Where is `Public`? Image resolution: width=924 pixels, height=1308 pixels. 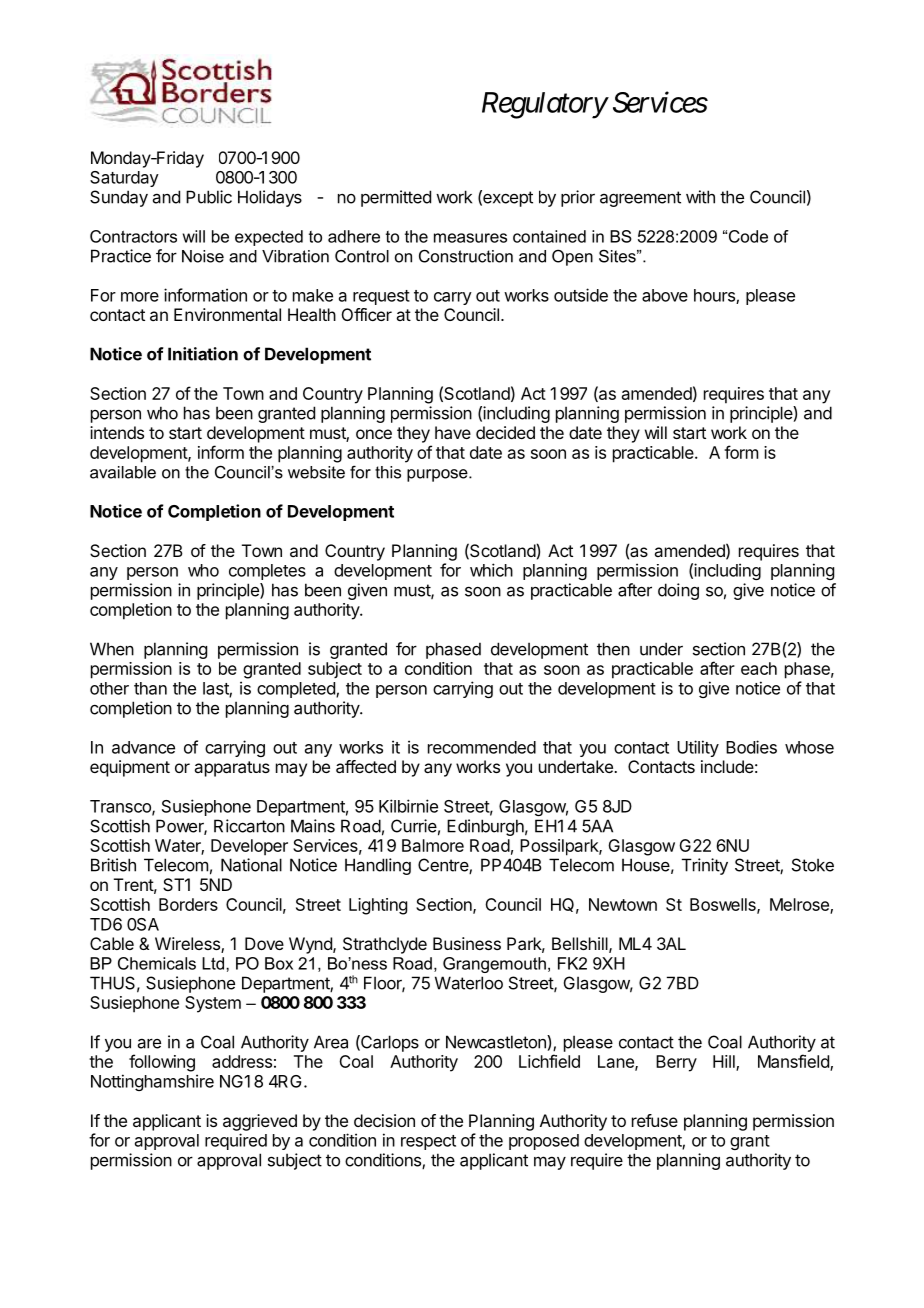
Public is located at coordinates (209, 197).
